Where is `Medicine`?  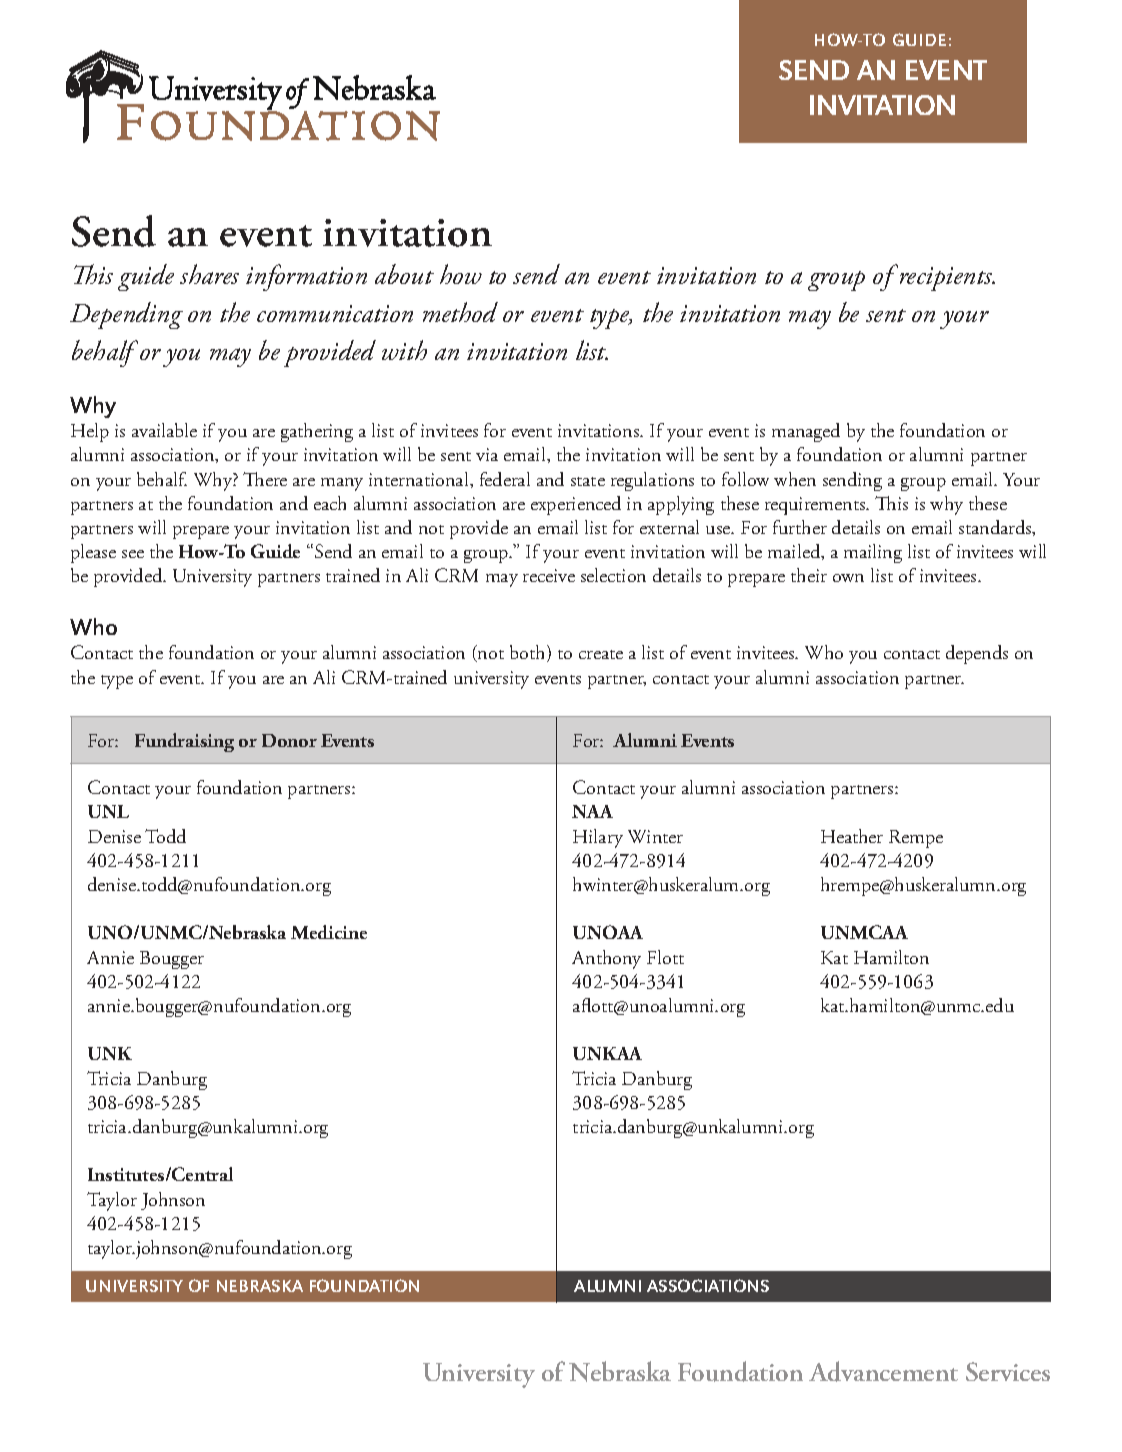
Medicine is located at coordinates (329, 932).
